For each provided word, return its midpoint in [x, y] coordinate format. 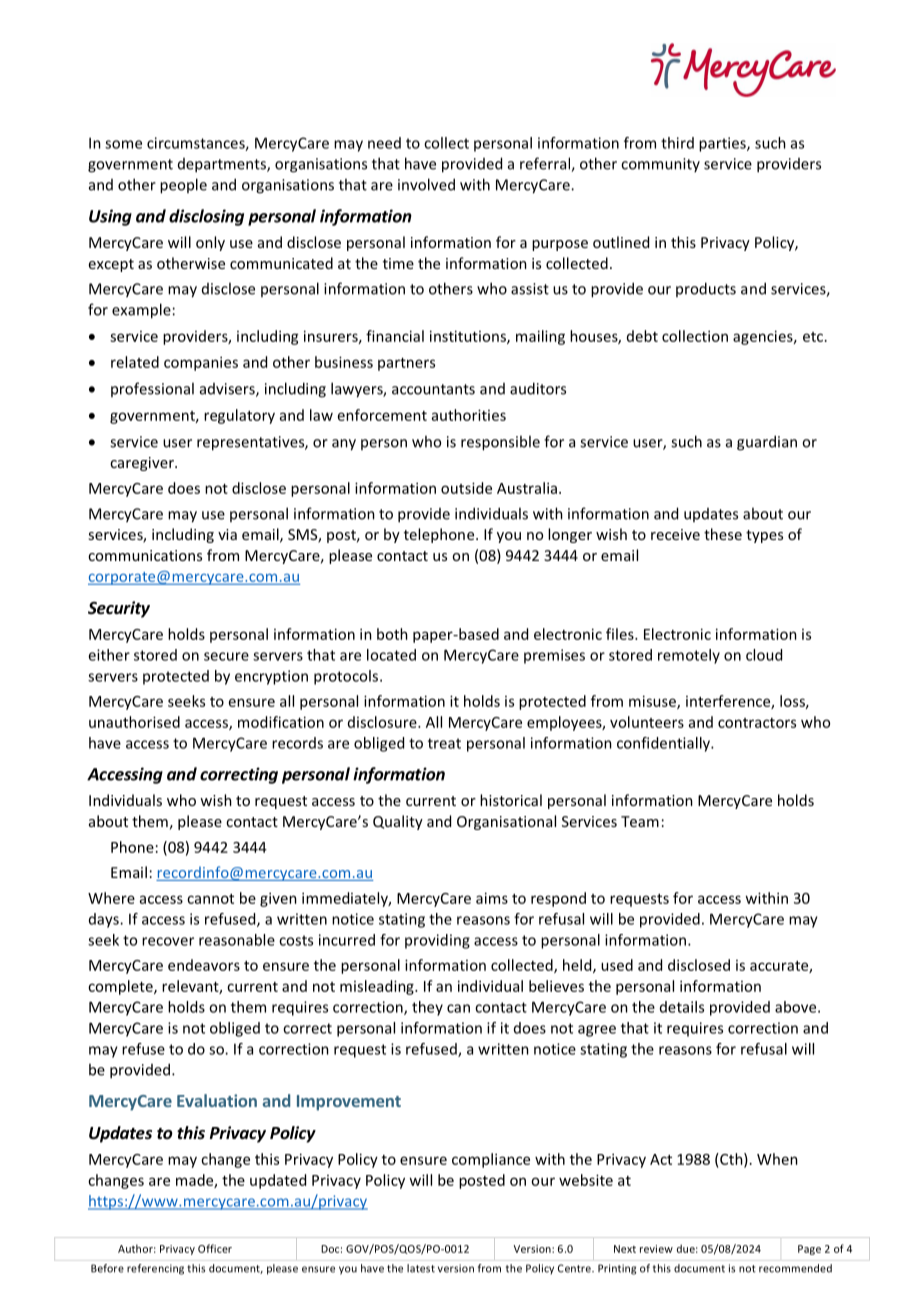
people [183, 186]
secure [226, 656]
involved [426, 184]
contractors [757, 723]
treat [444, 743]
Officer [215, 1248]
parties [723, 144]
